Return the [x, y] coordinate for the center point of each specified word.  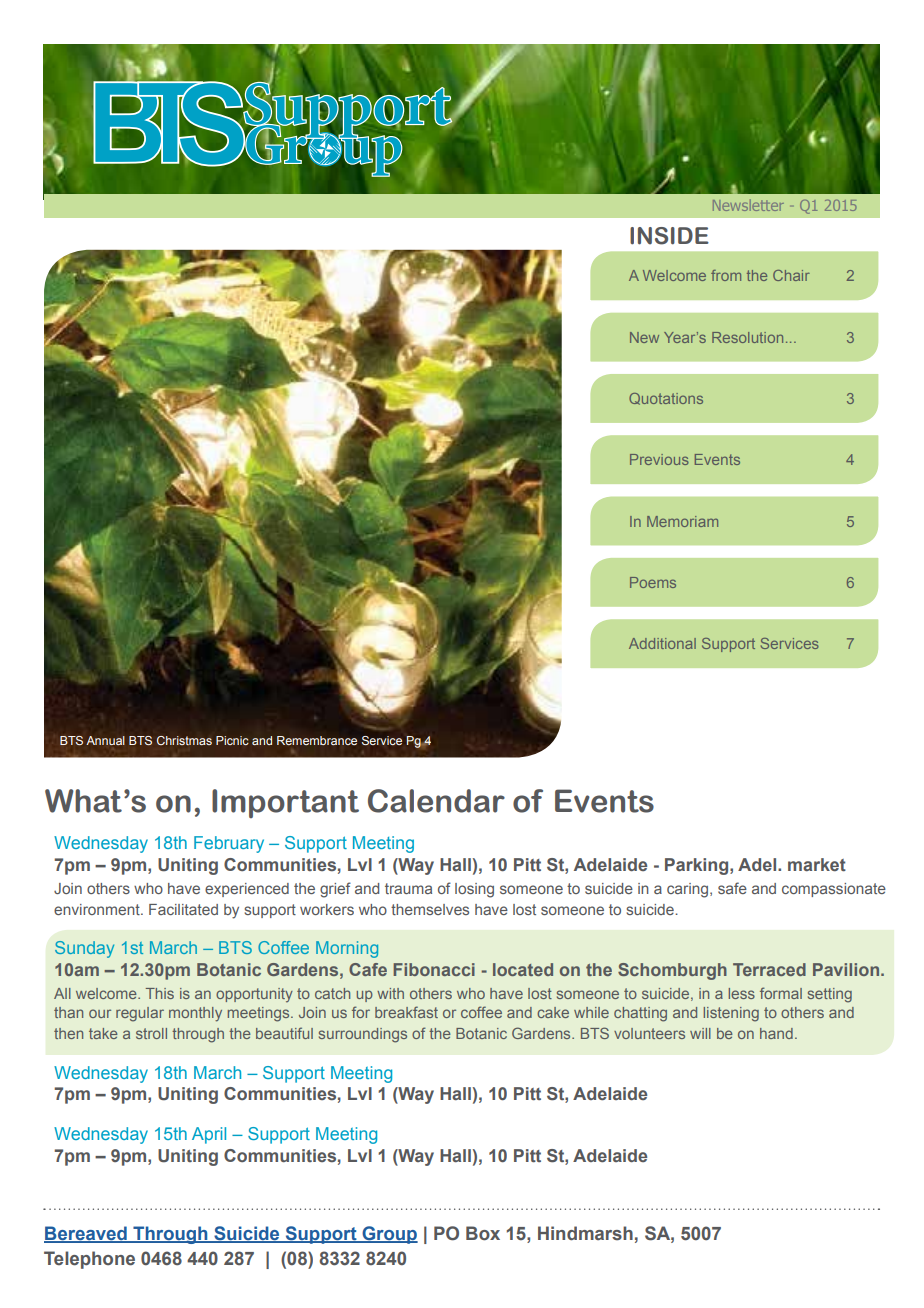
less [741, 993]
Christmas [184, 740]
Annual [105, 740]
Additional [662, 643]
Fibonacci [434, 969]
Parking [698, 866]
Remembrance [317, 740]
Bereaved [86, 1234]
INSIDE [669, 236]
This [160, 993]
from [726, 275]
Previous [659, 459]
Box [483, 1233]
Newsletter [748, 205]
